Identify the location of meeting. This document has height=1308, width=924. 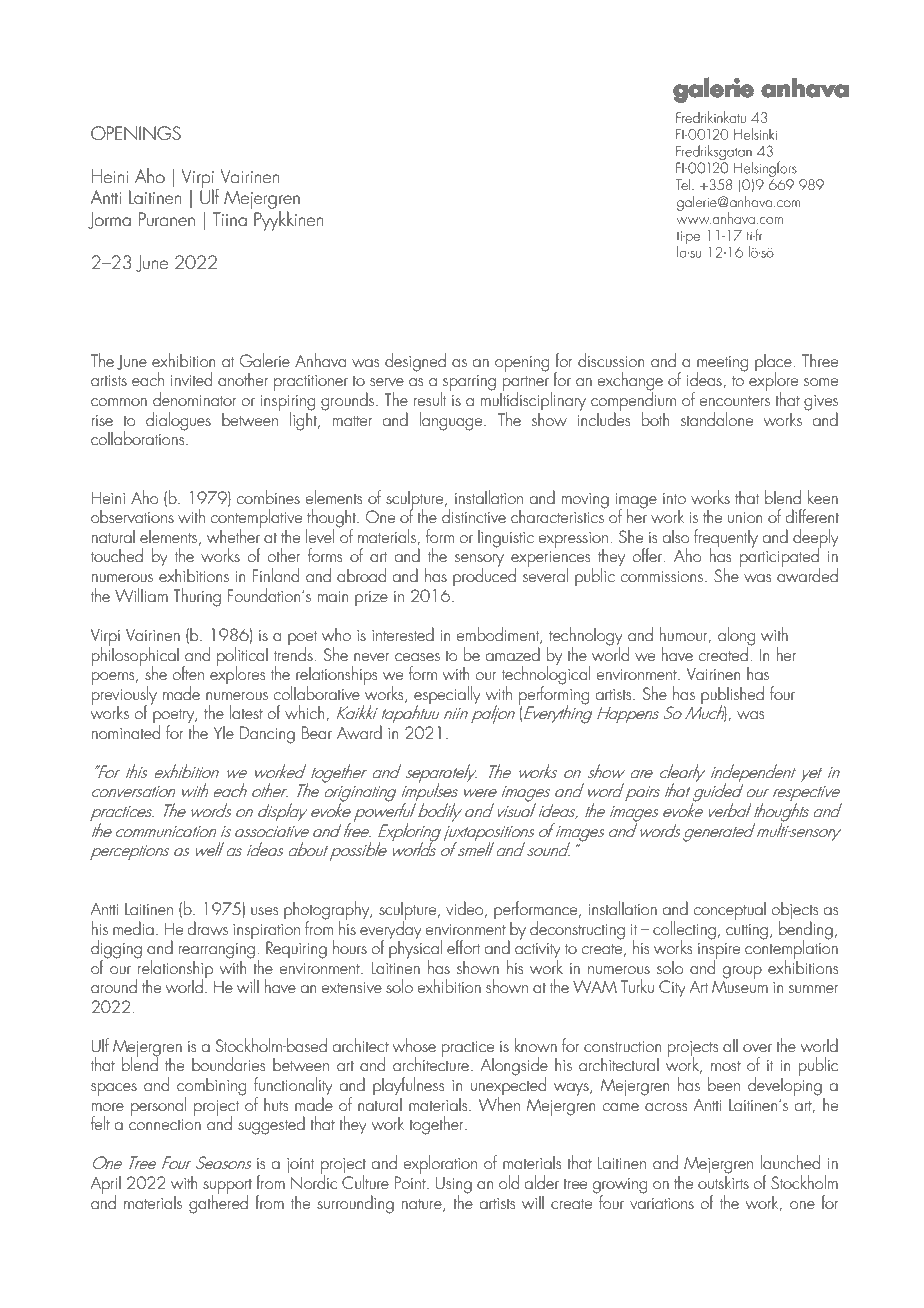
(722, 364).
